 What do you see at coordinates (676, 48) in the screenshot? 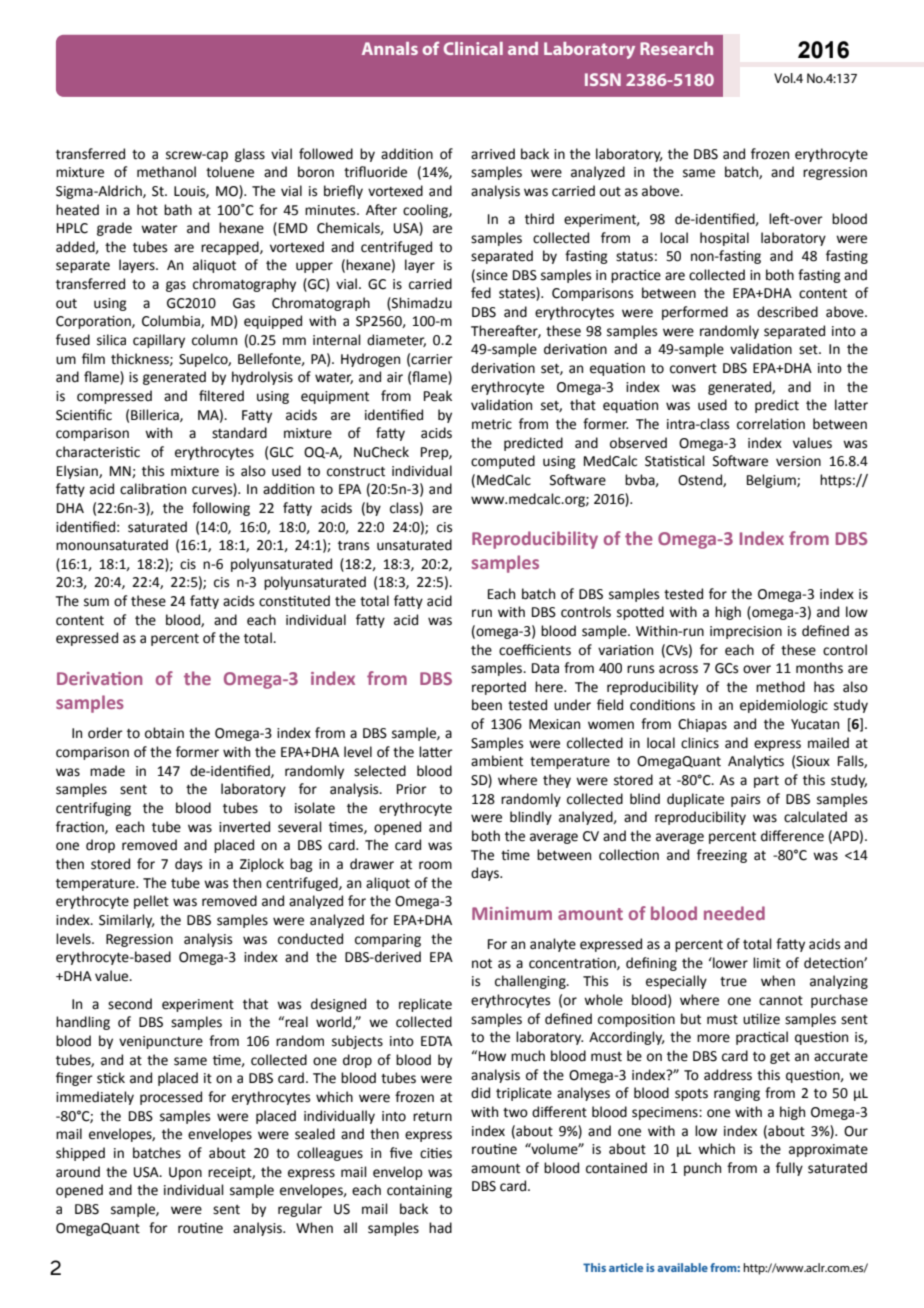
I see `Research` at bounding box center [676, 48].
